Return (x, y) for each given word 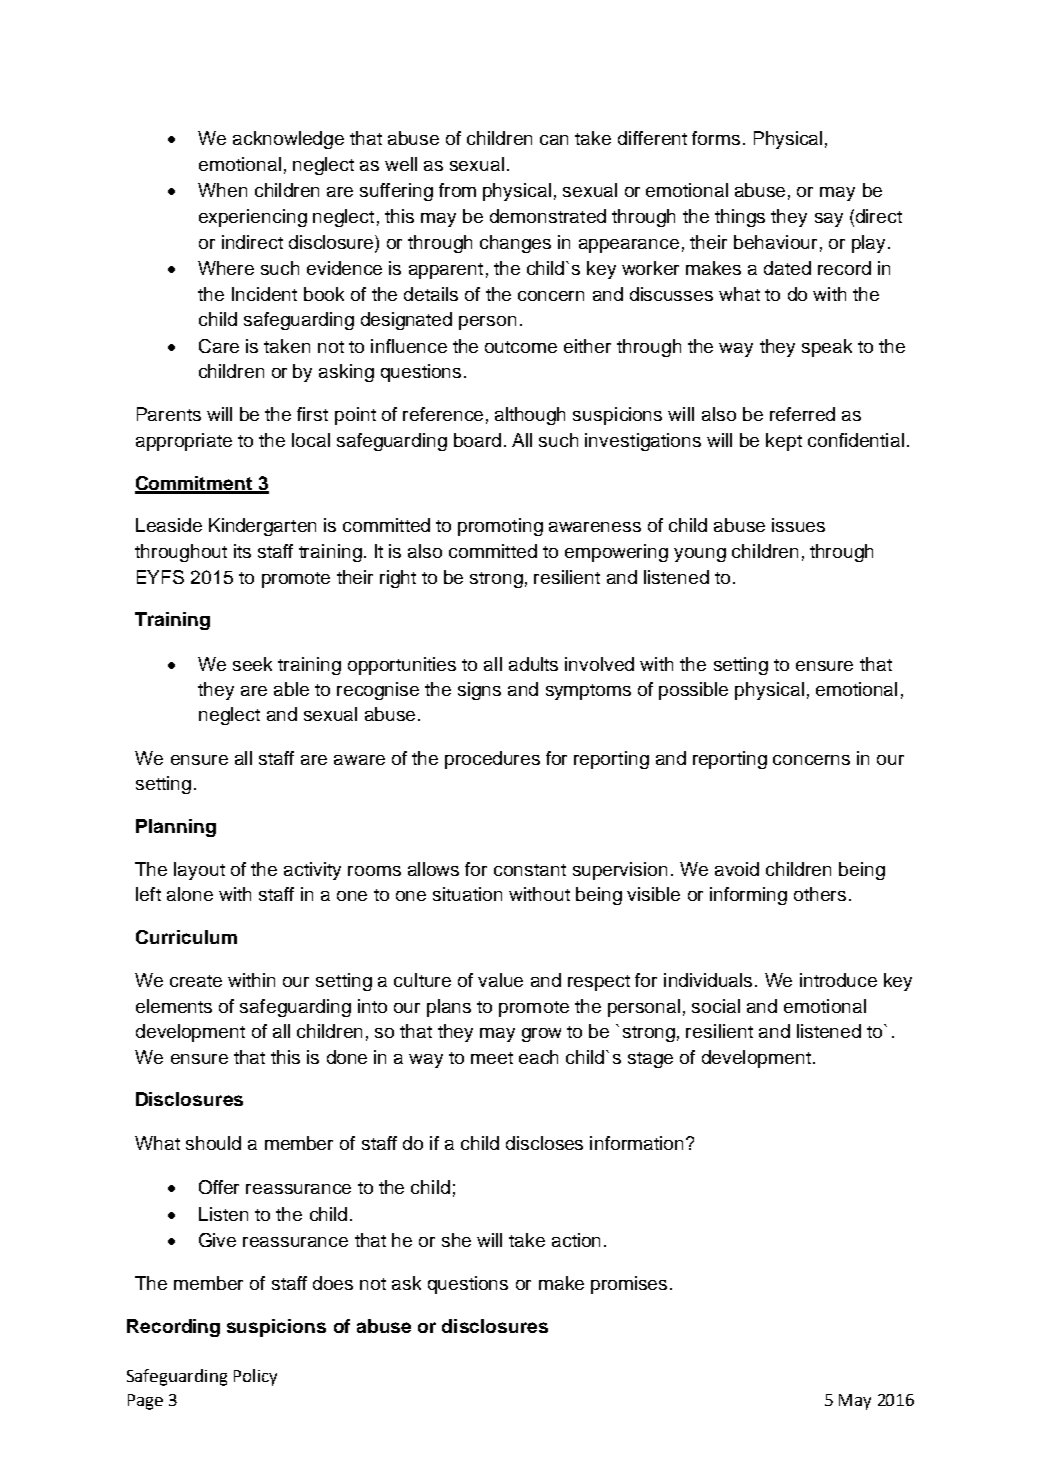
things (740, 218)
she (456, 1240)
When (222, 190)
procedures (492, 760)
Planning (176, 828)
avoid (737, 869)
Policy (255, 1377)
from (457, 190)
